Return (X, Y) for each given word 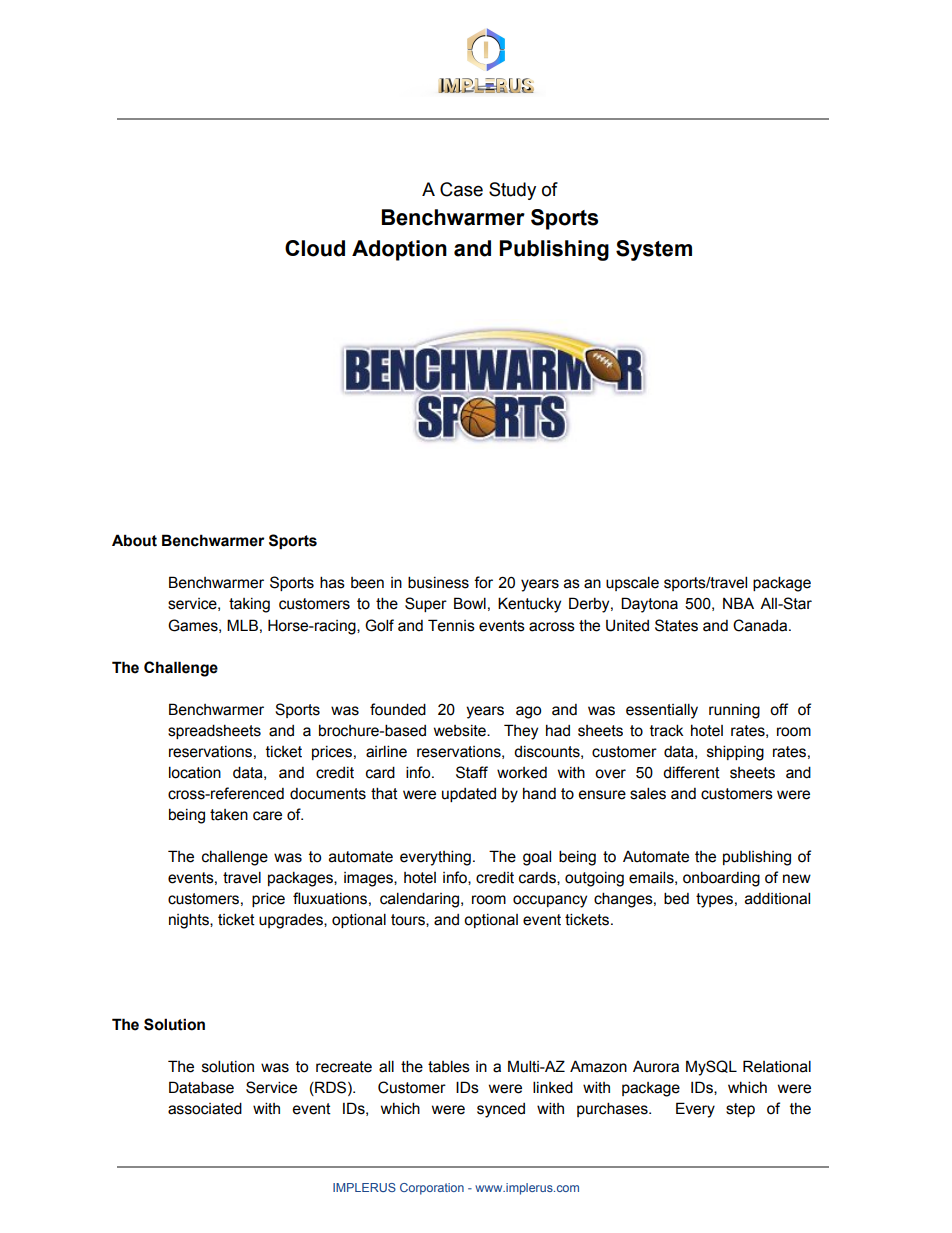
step (740, 1110)
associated (205, 1108)
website (461, 731)
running (734, 711)
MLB (242, 625)
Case (461, 189)
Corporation (432, 1189)
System (654, 250)
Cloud (315, 248)
